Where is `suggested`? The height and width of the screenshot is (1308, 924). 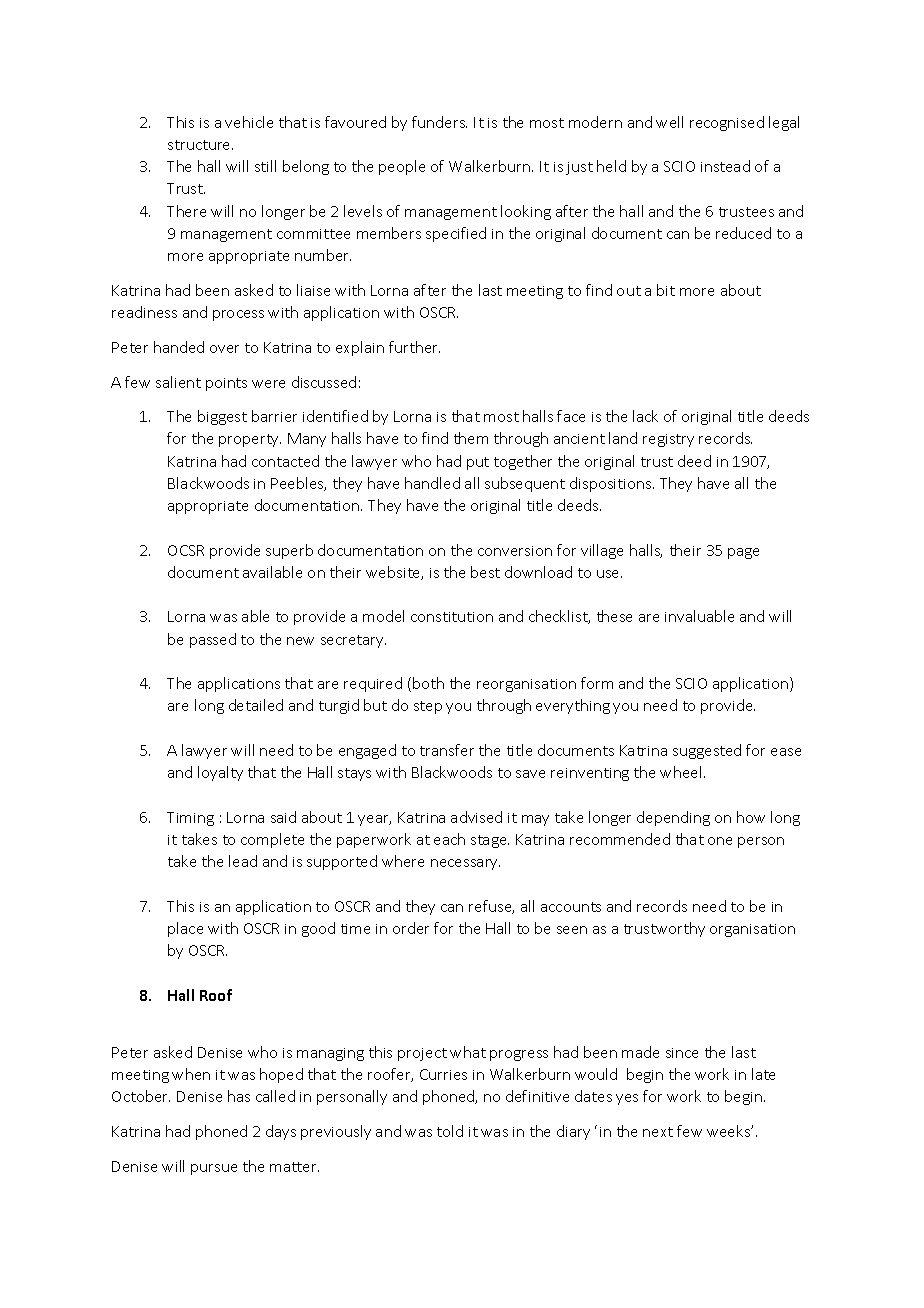 suggested is located at coordinates (707, 751).
